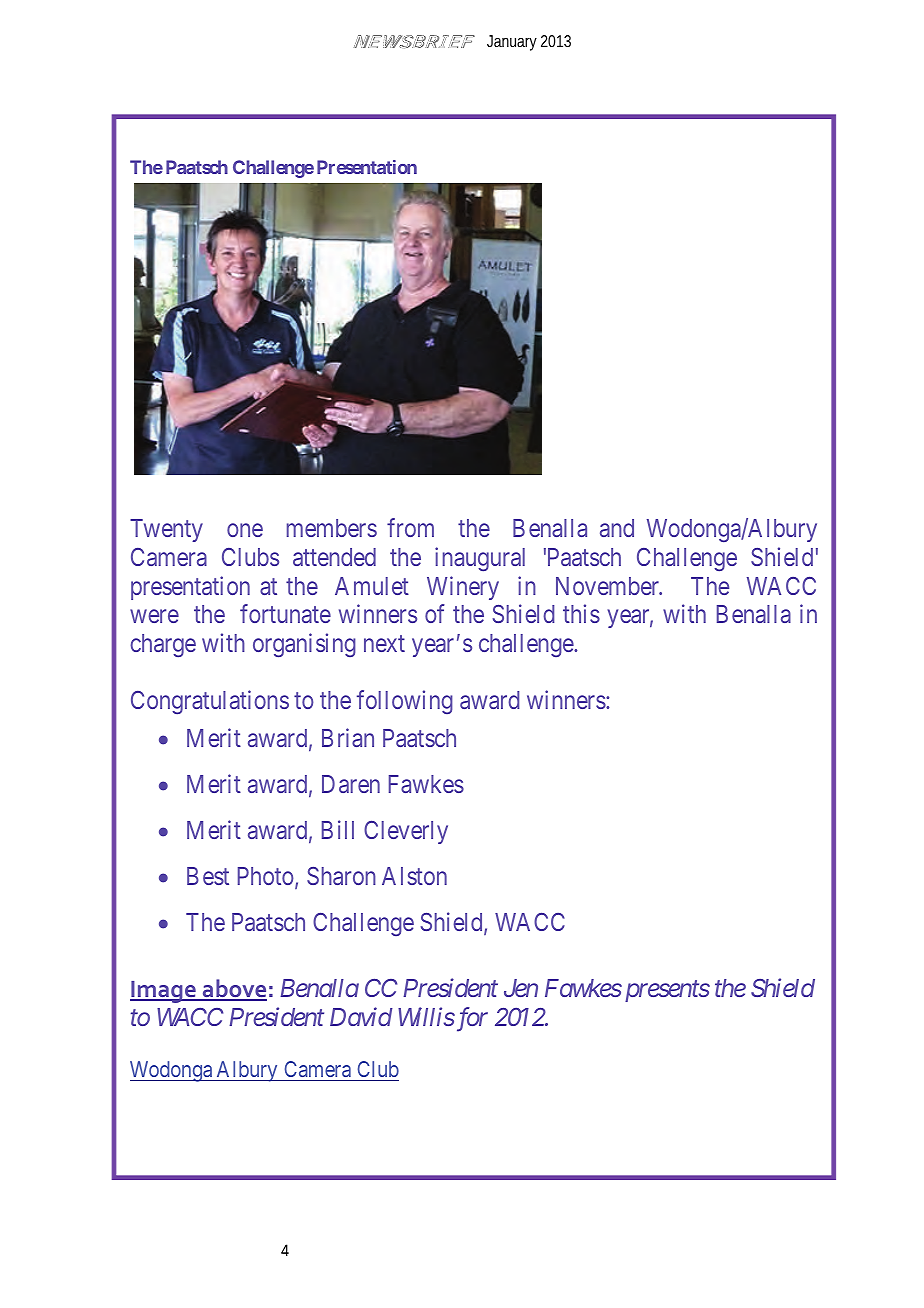 The width and height of the page is (924, 1308). What do you see at coordinates (521, 988) in the page?
I see `Jen` at bounding box center [521, 988].
